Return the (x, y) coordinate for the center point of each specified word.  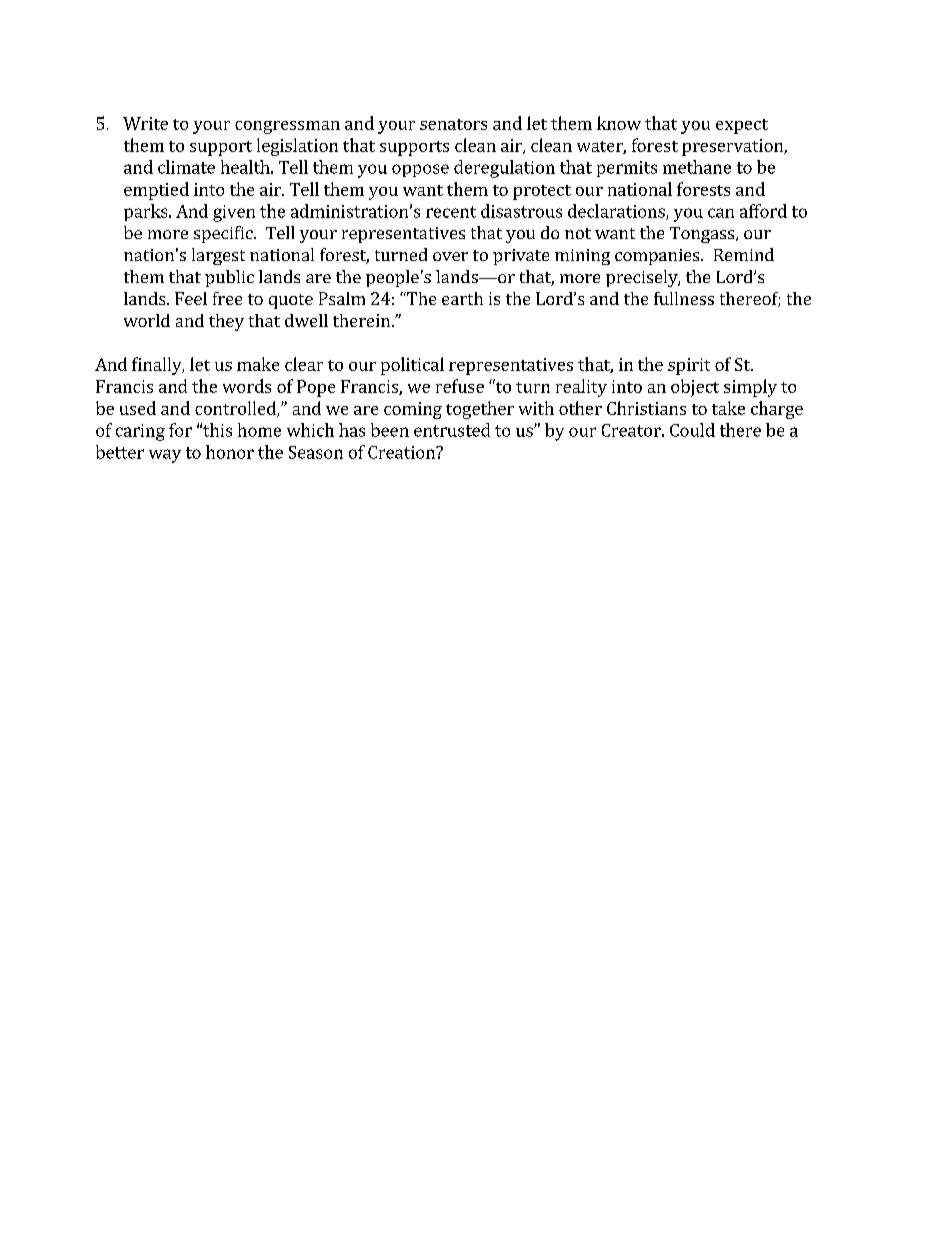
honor (230, 452)
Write (145, 123)
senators (453, 124)
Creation (402, 452)
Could (692, 430)
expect (742, 126)
